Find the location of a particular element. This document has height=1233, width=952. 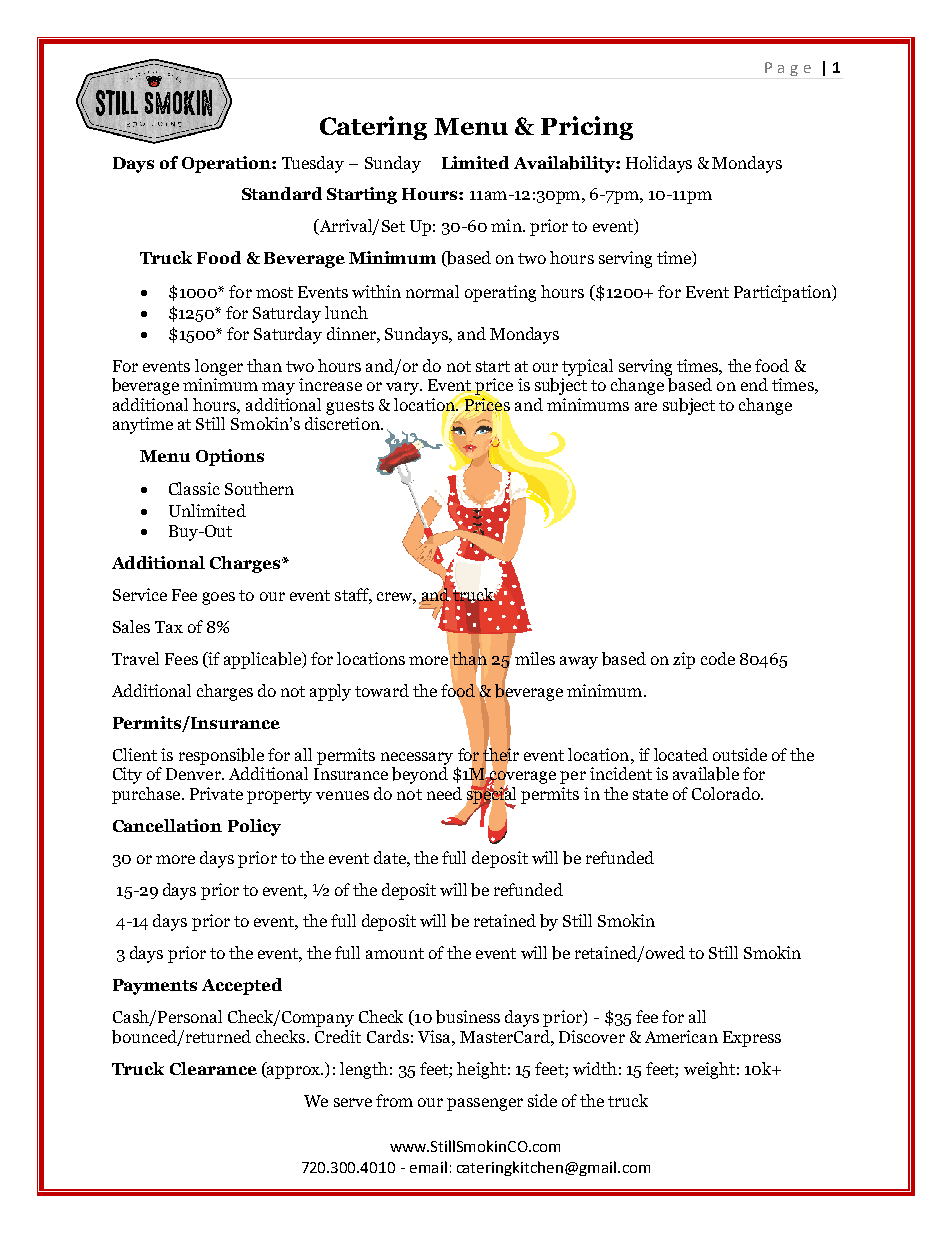

Pricing is located at coordinates (587, 128).
